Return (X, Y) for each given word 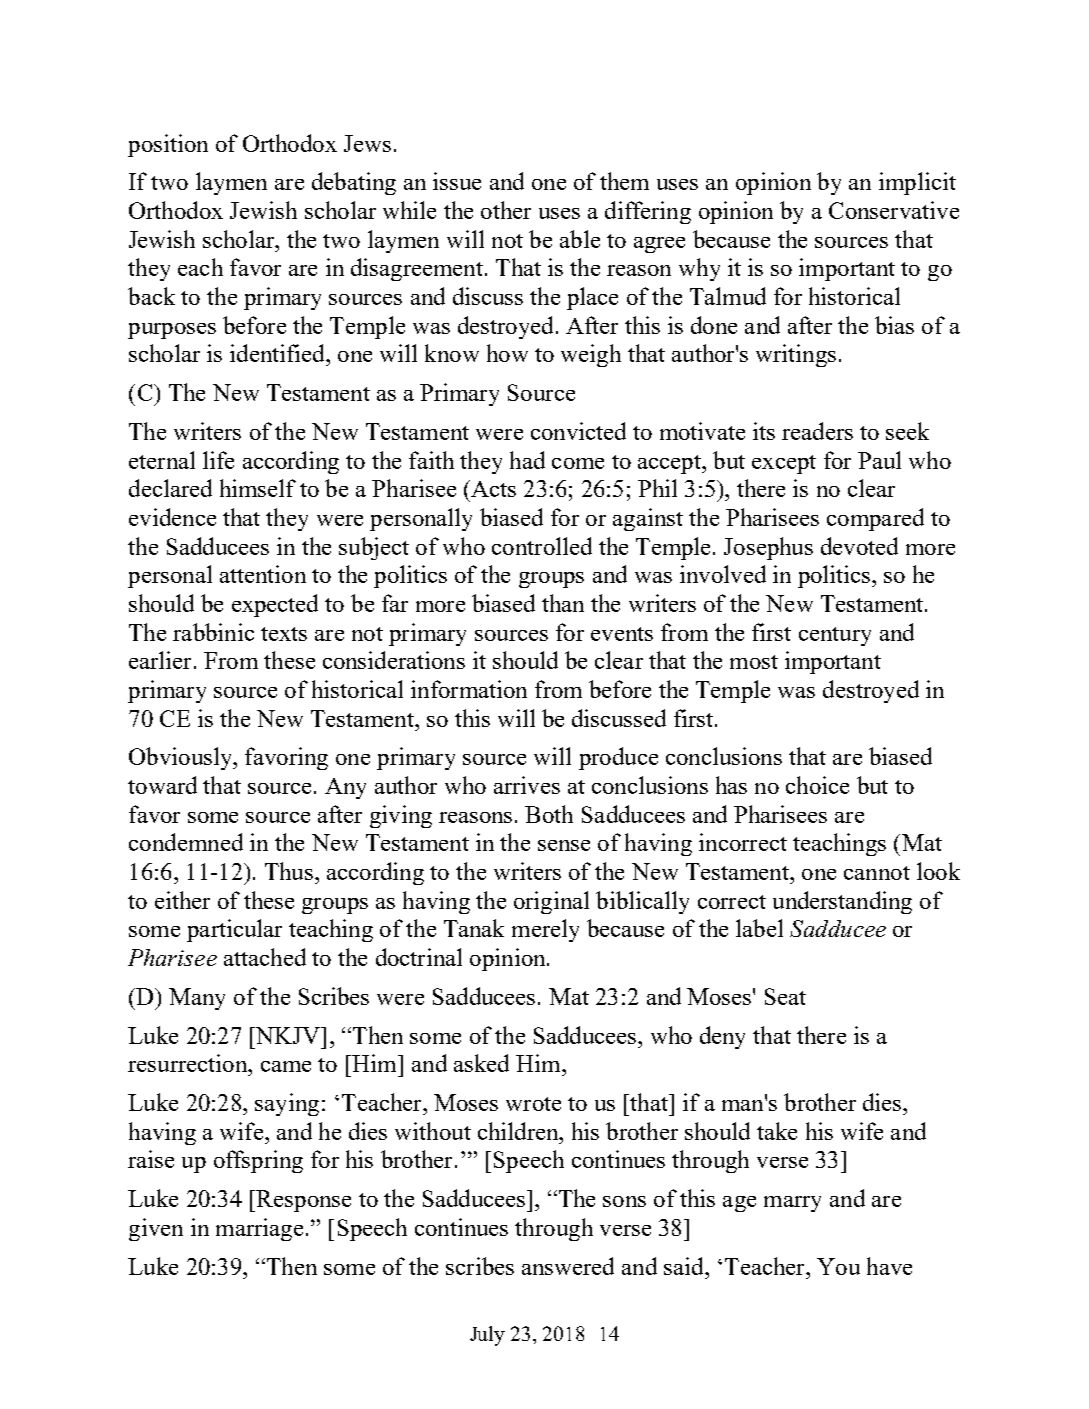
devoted (859, 546)
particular (234, 930)
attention (263, 574)
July (487, 1336)
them (624, 181)
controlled (542, 546)
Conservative (894, 210)
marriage (259, 1229)
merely (545, 930)
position (168, 145)
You (838, 1266)
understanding (842, 902)
